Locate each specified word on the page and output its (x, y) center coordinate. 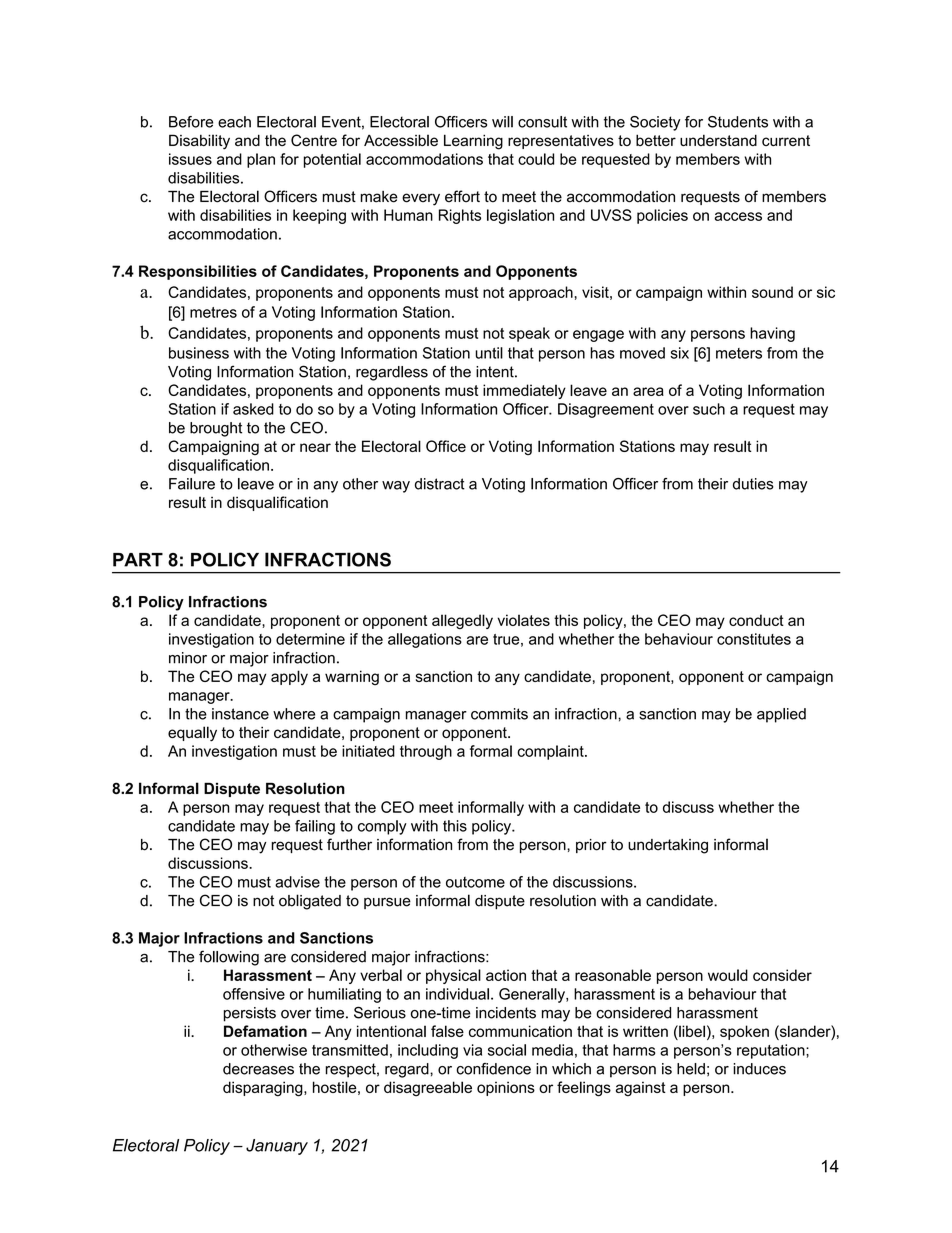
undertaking (668, 846)
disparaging (264, 1089)
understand (718, 140)
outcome (475, 882)
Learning (473, 142)
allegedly (462, 621)
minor (188, 658)
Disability (199, 142)
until (489, 353)
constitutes (754, 639)
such (709, 409)
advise (297, 882)
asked (253, 409)
